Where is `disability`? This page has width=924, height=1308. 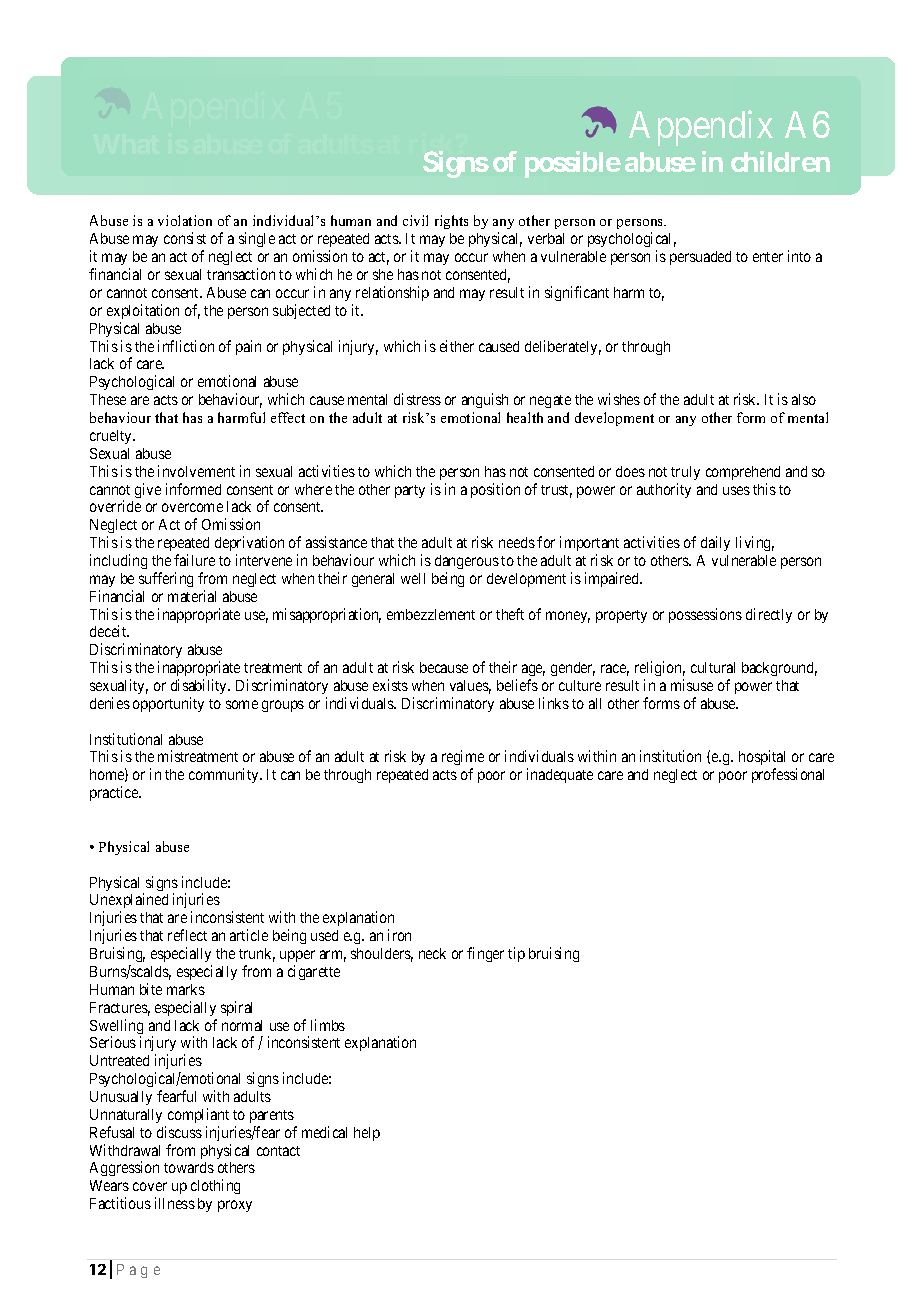
disability is located at coordinates (200, 686).
